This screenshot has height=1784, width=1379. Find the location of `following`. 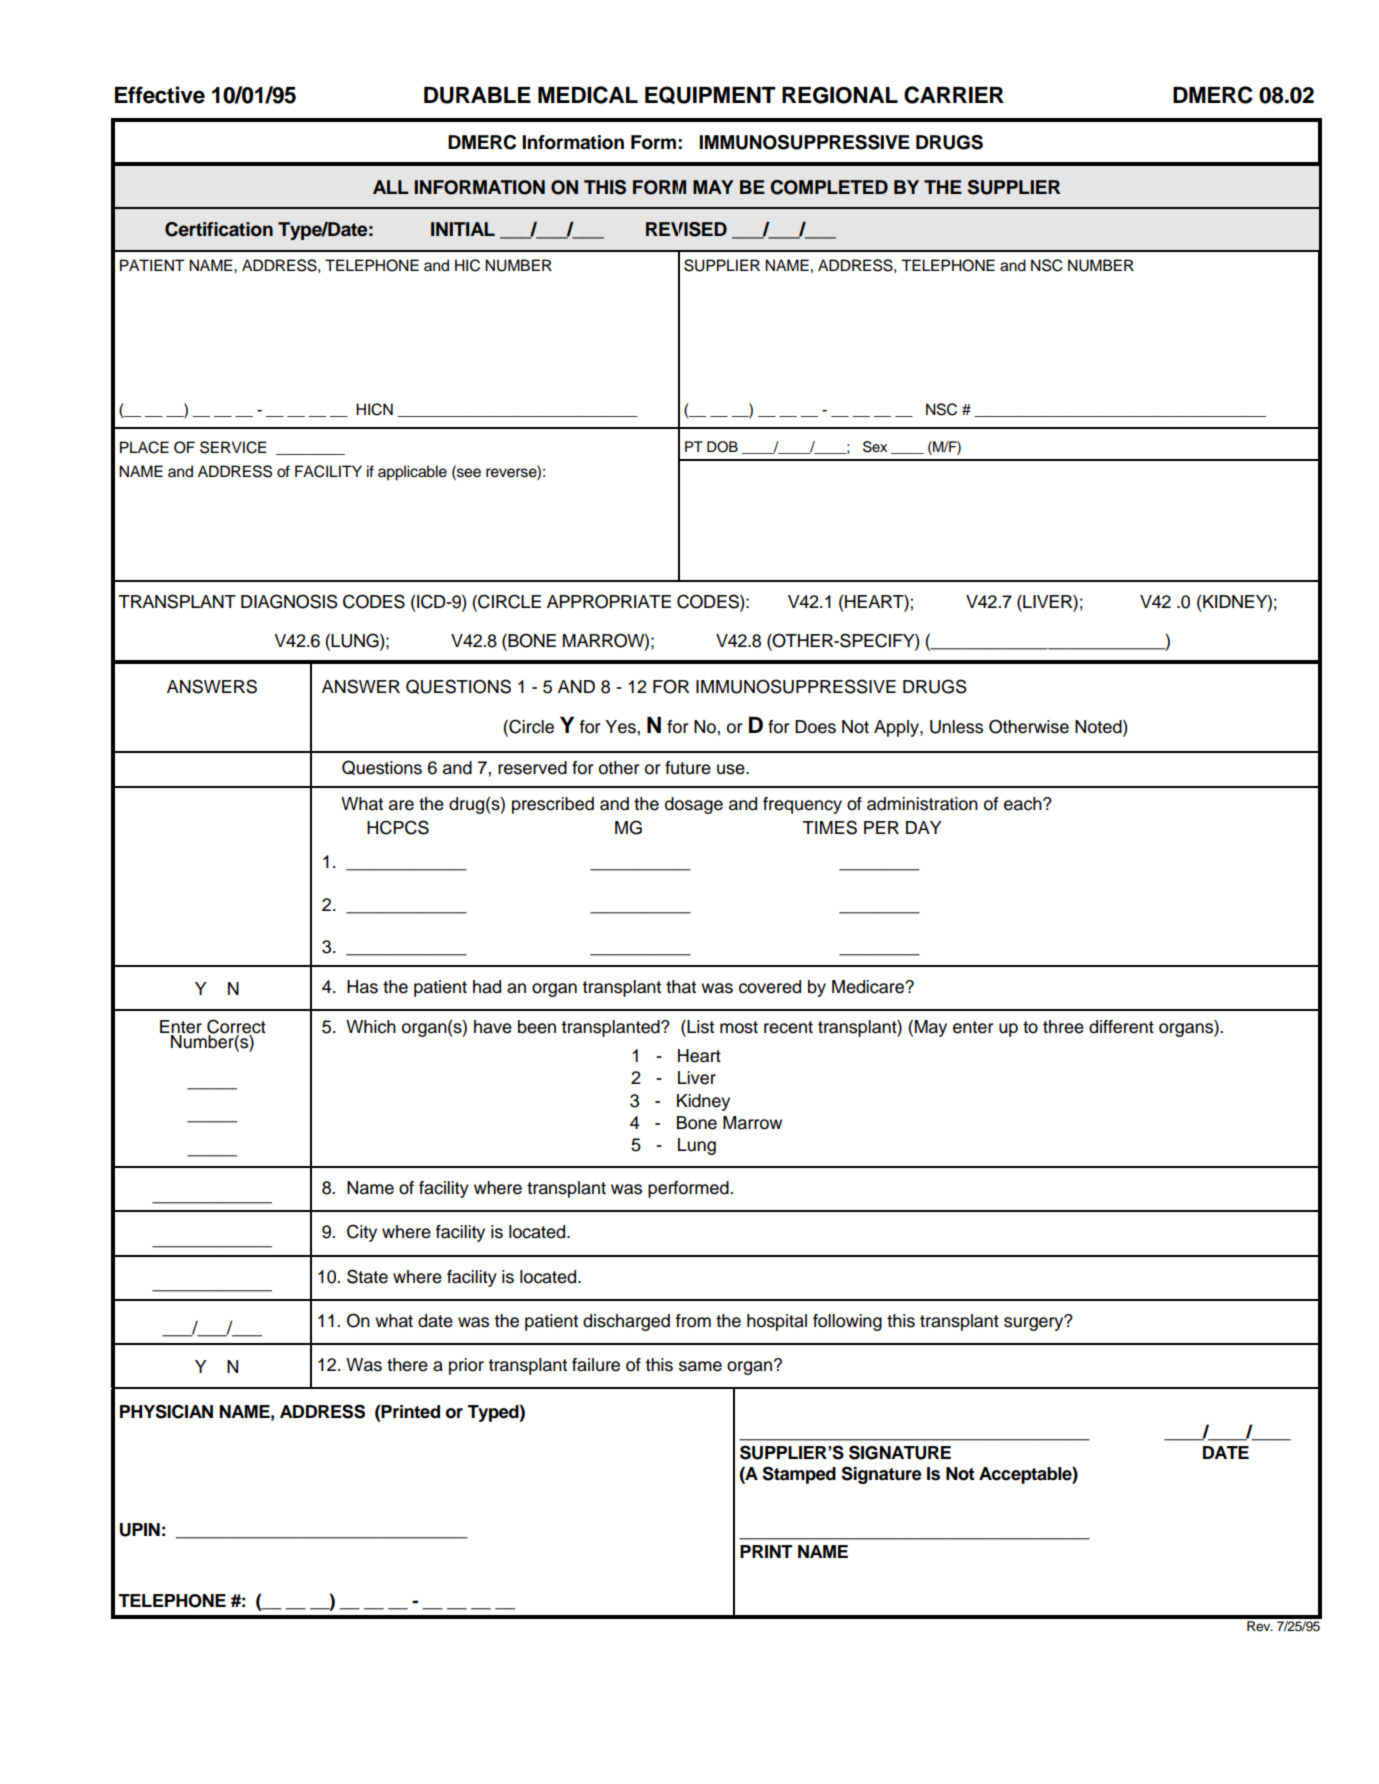

following is located at coordinates (847, 1322).
